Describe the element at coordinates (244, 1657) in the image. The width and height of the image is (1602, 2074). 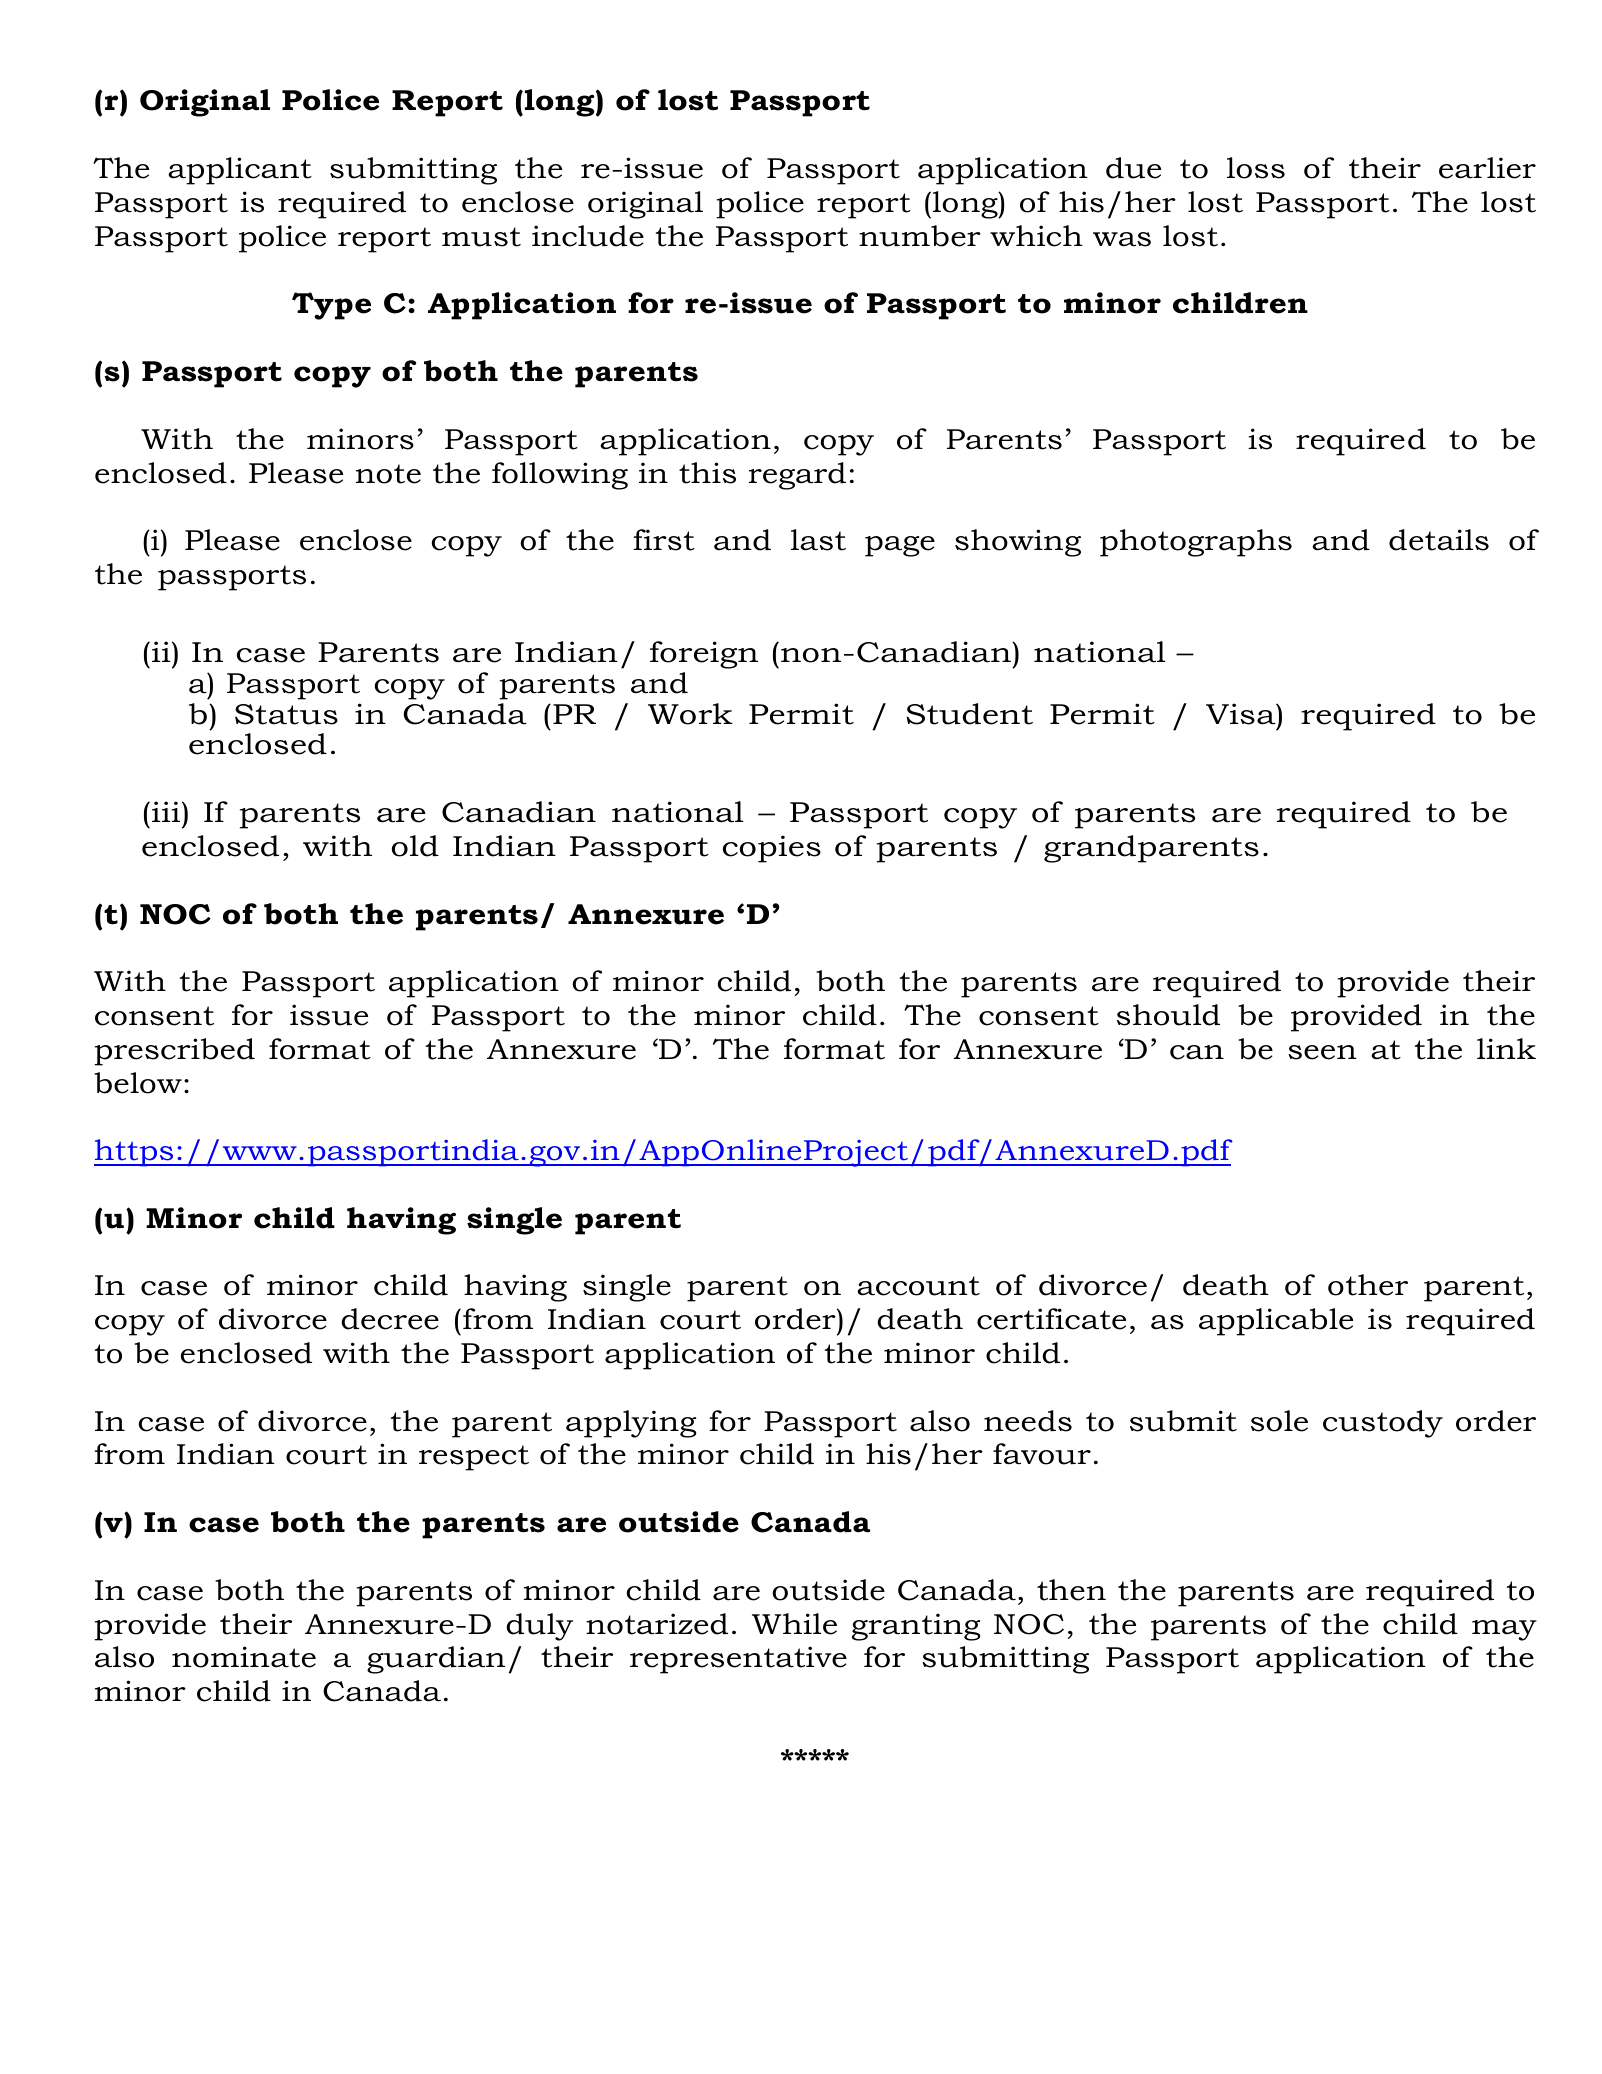
I see `nominate` at that location.
